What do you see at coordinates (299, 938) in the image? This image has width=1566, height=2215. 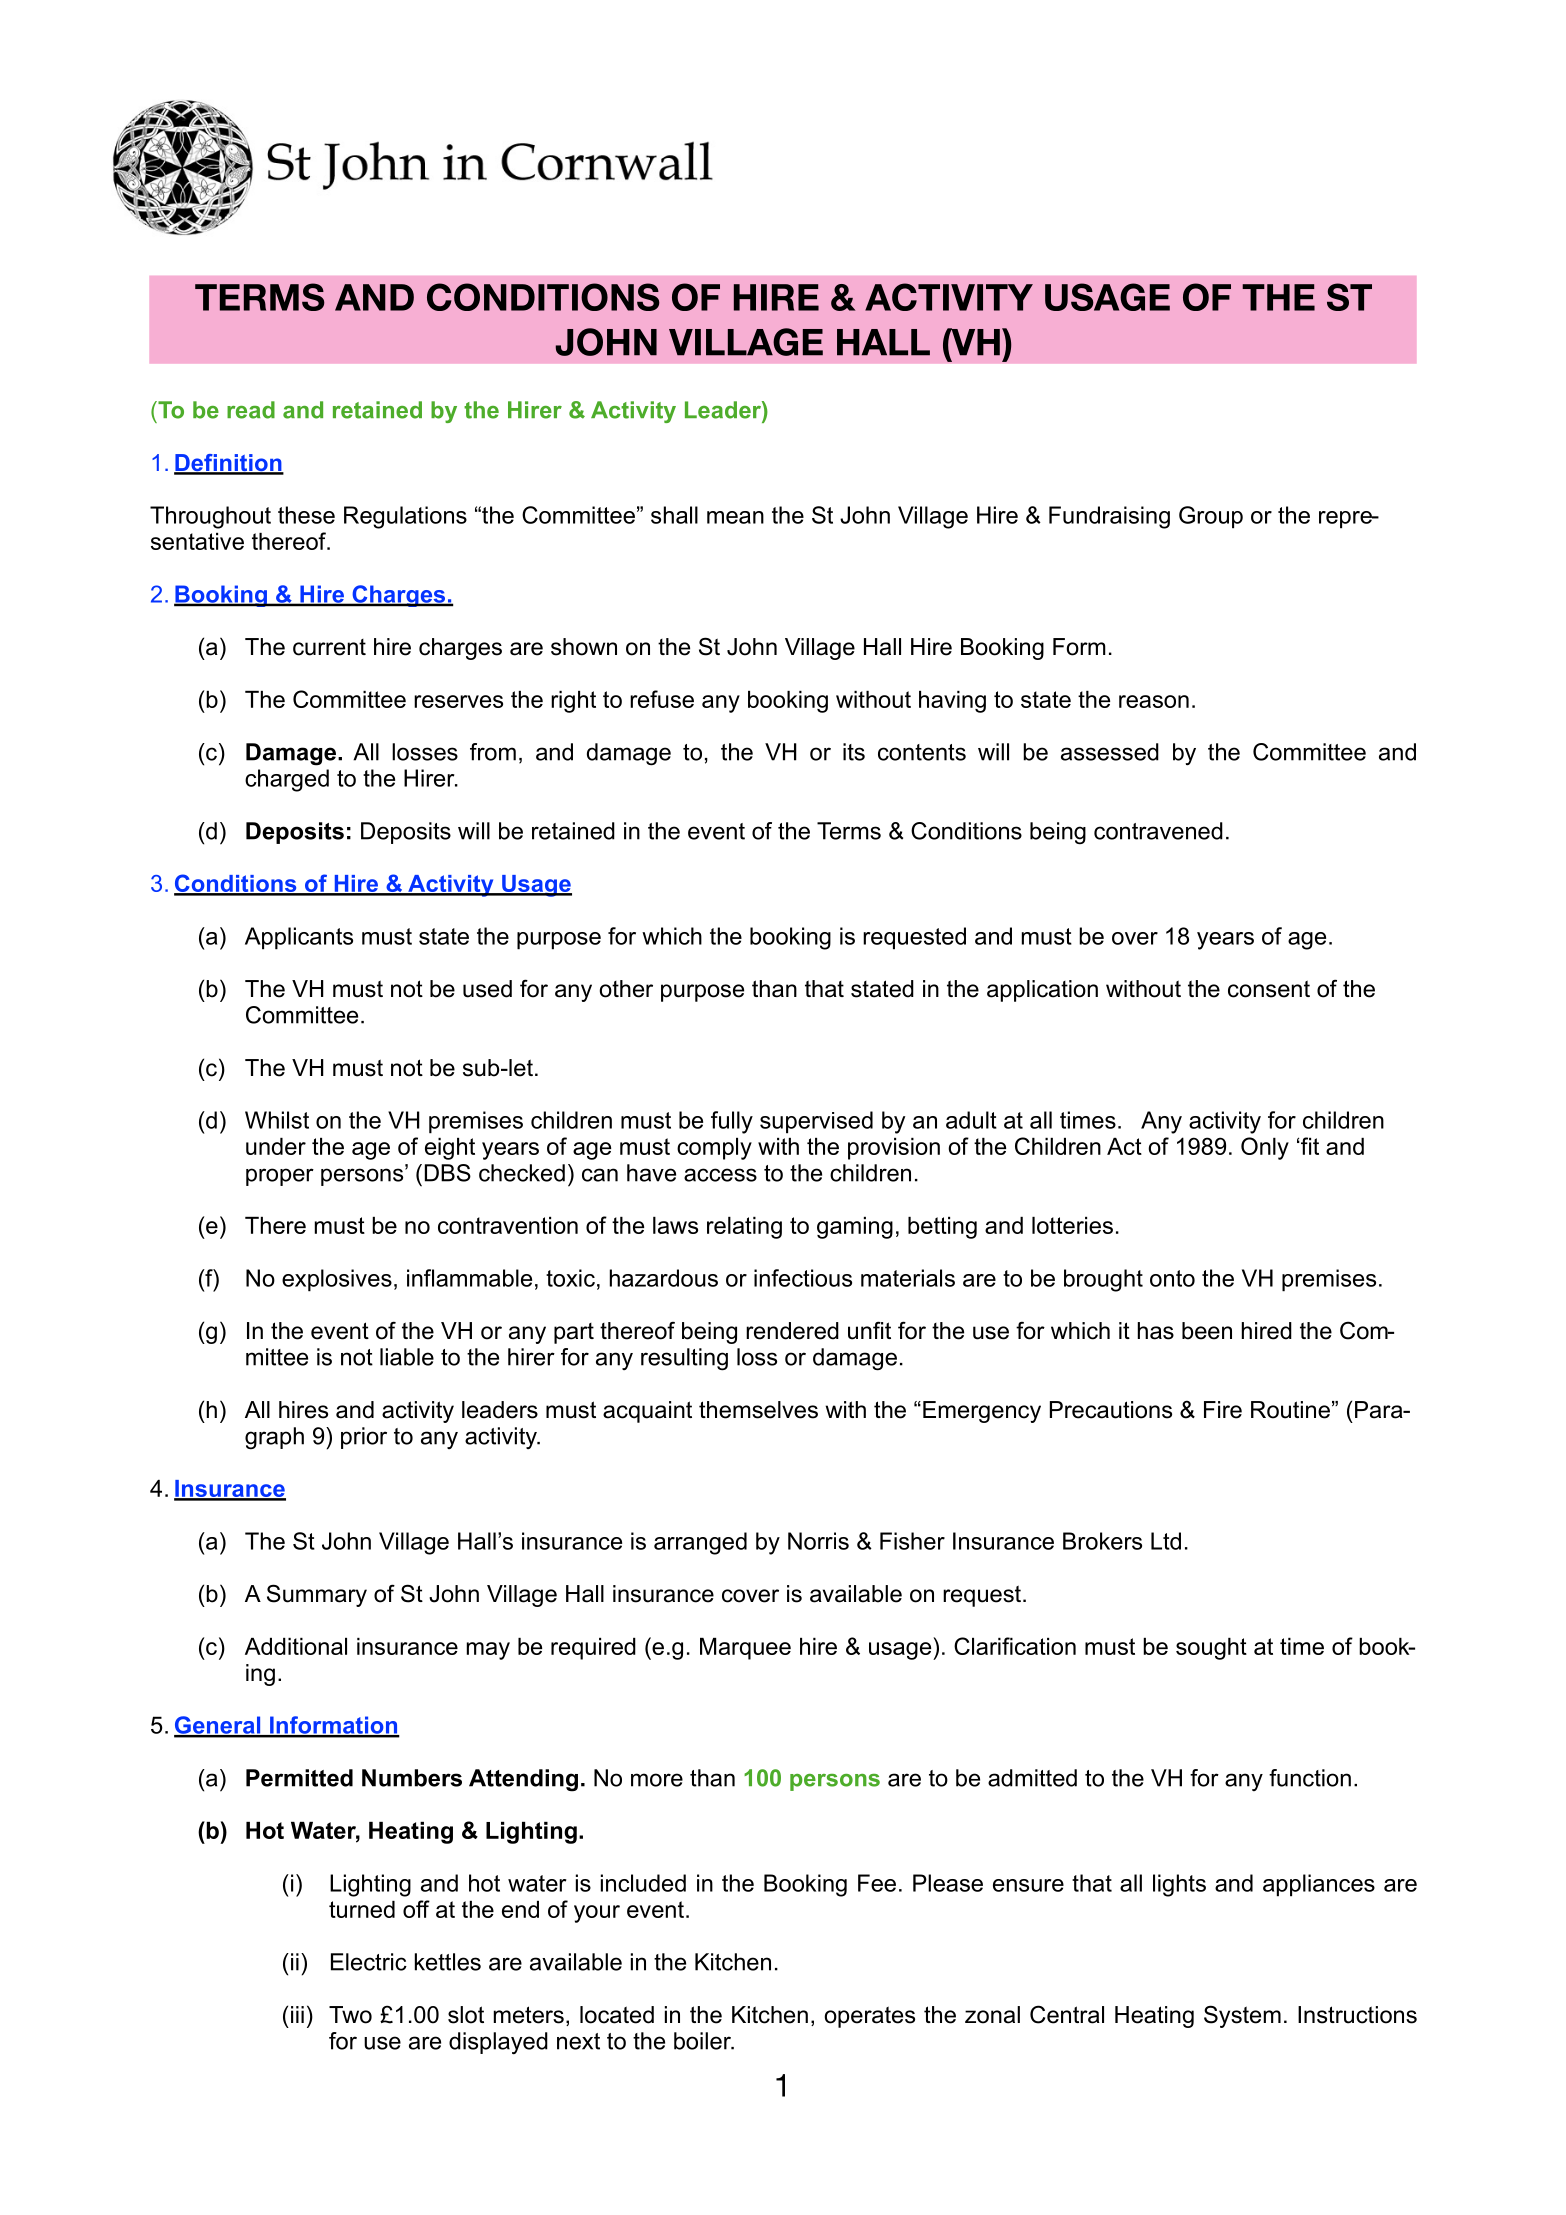 I see `Applicants` at bounding box center [299, 938].
